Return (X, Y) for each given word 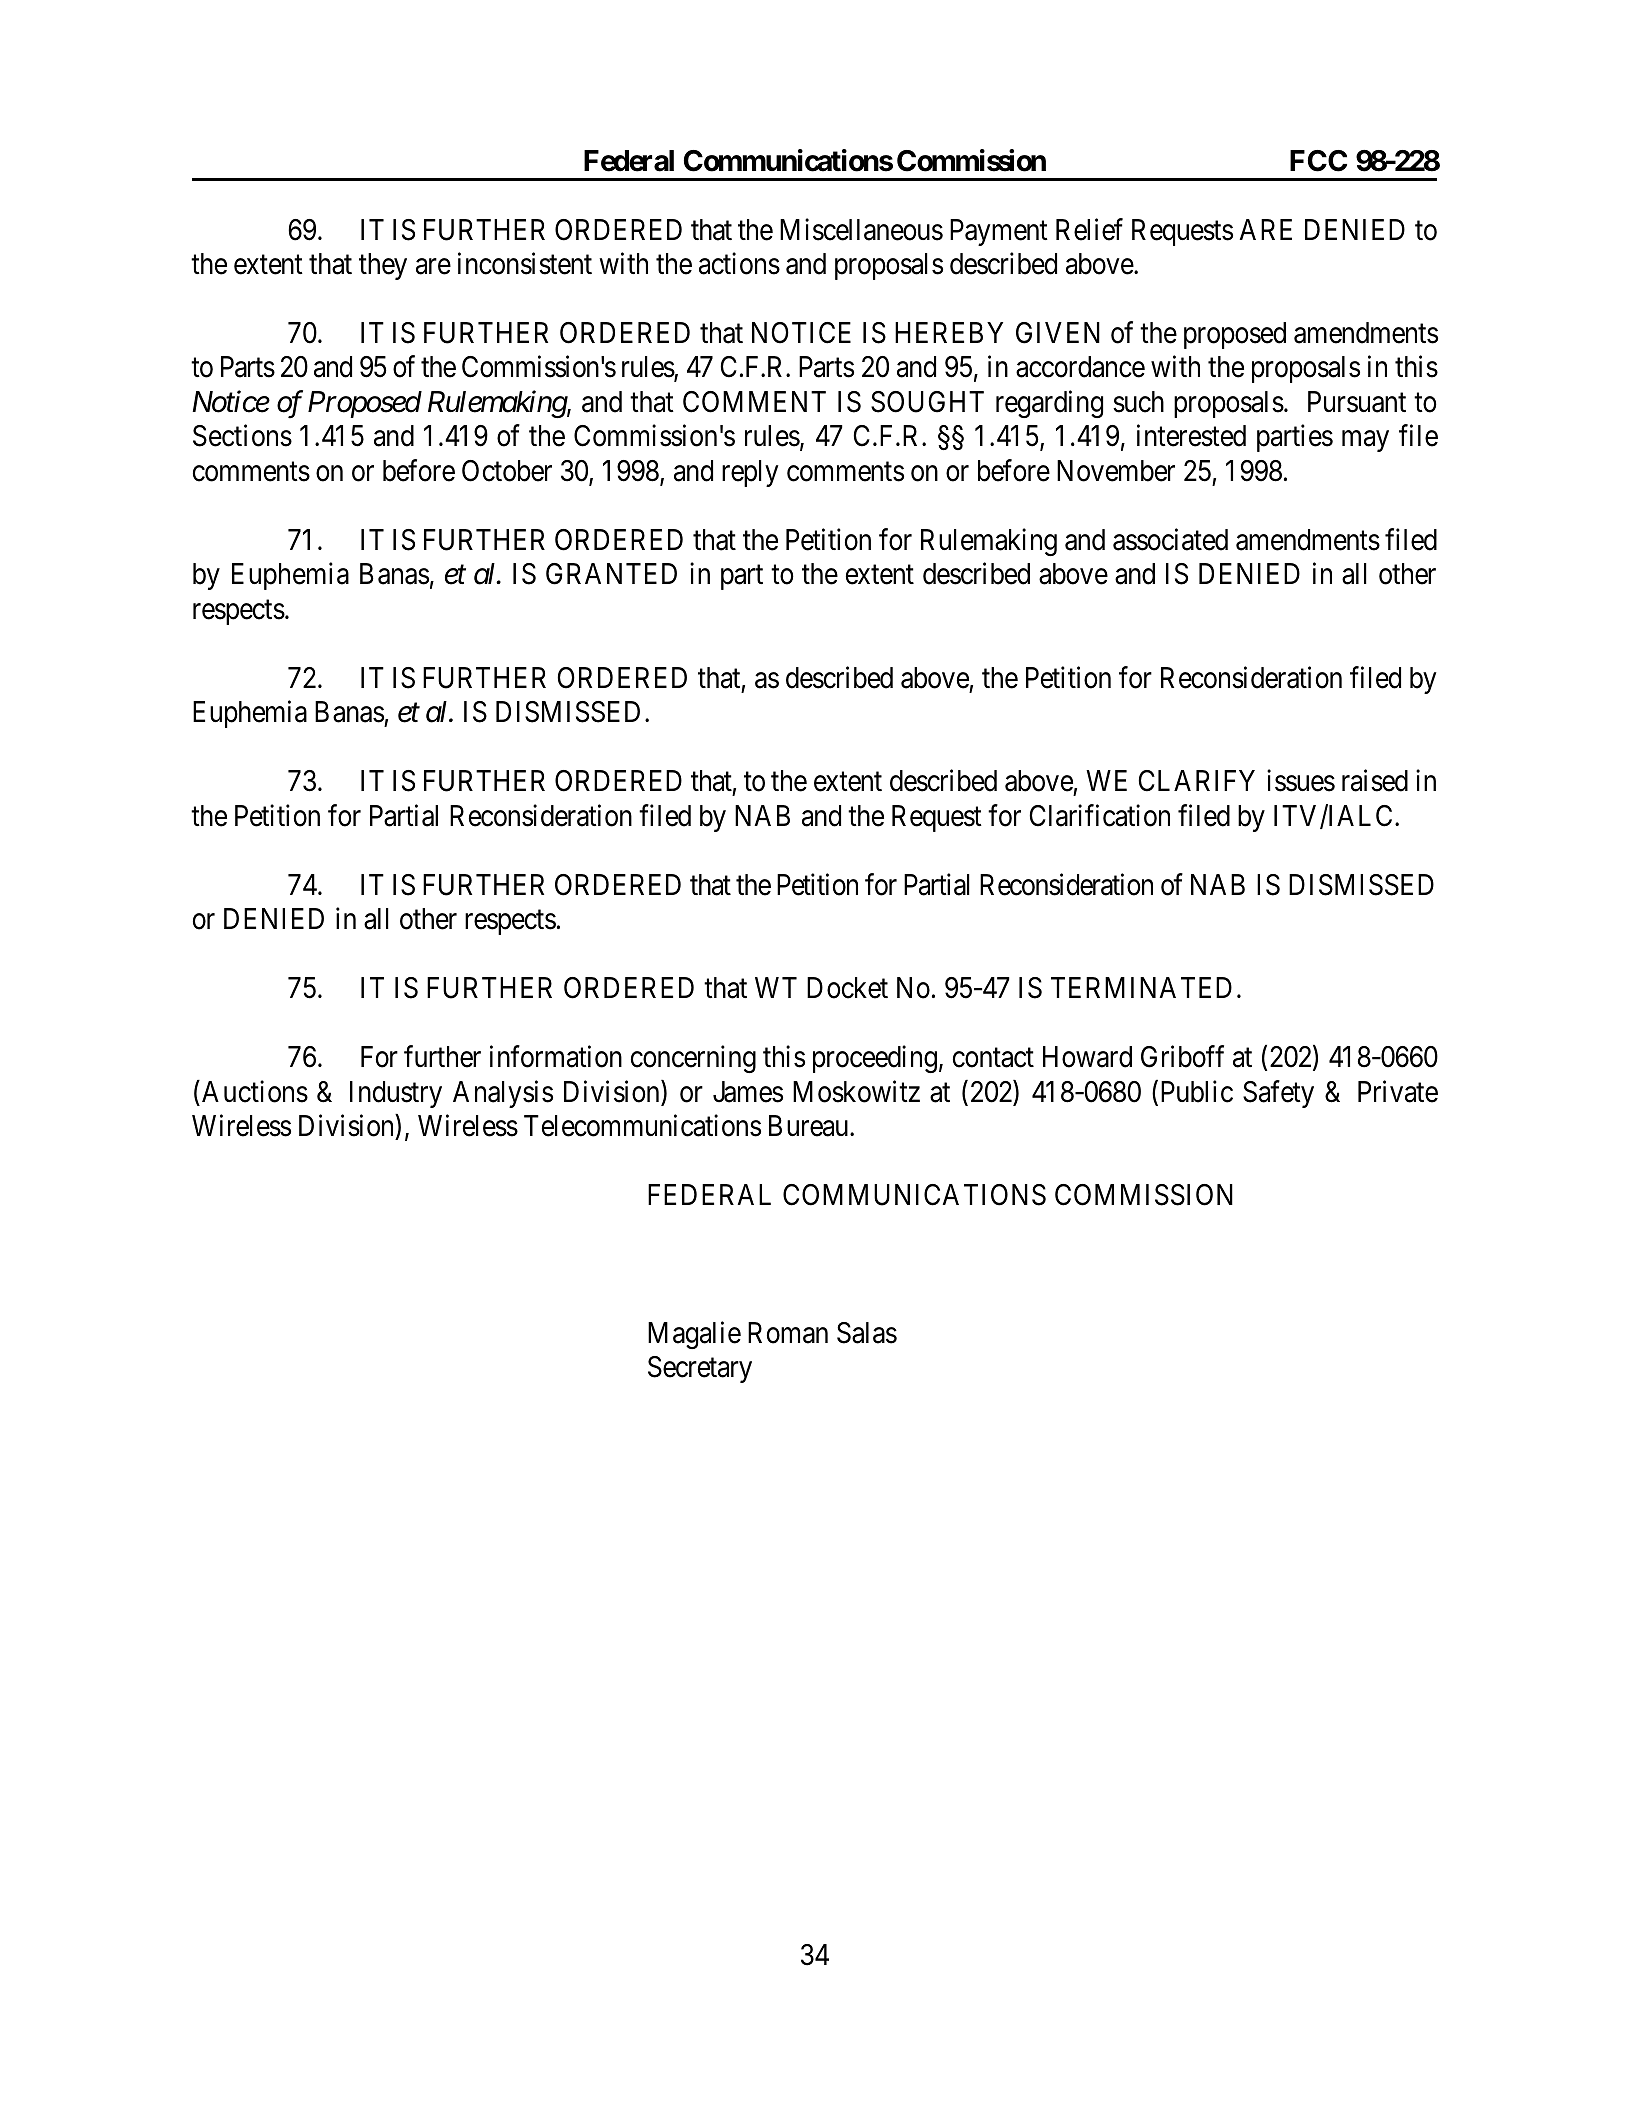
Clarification (1099, 815)
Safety (1278, 1094)
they (383, 266)
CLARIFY (1196, 781)
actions (739, 263)
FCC (1318, 161)
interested (1191, 436)
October (507, 471)
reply (750, 473)
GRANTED (611, 574)
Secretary (700, 1369)
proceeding (875, 1059)
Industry (396, 1094)
